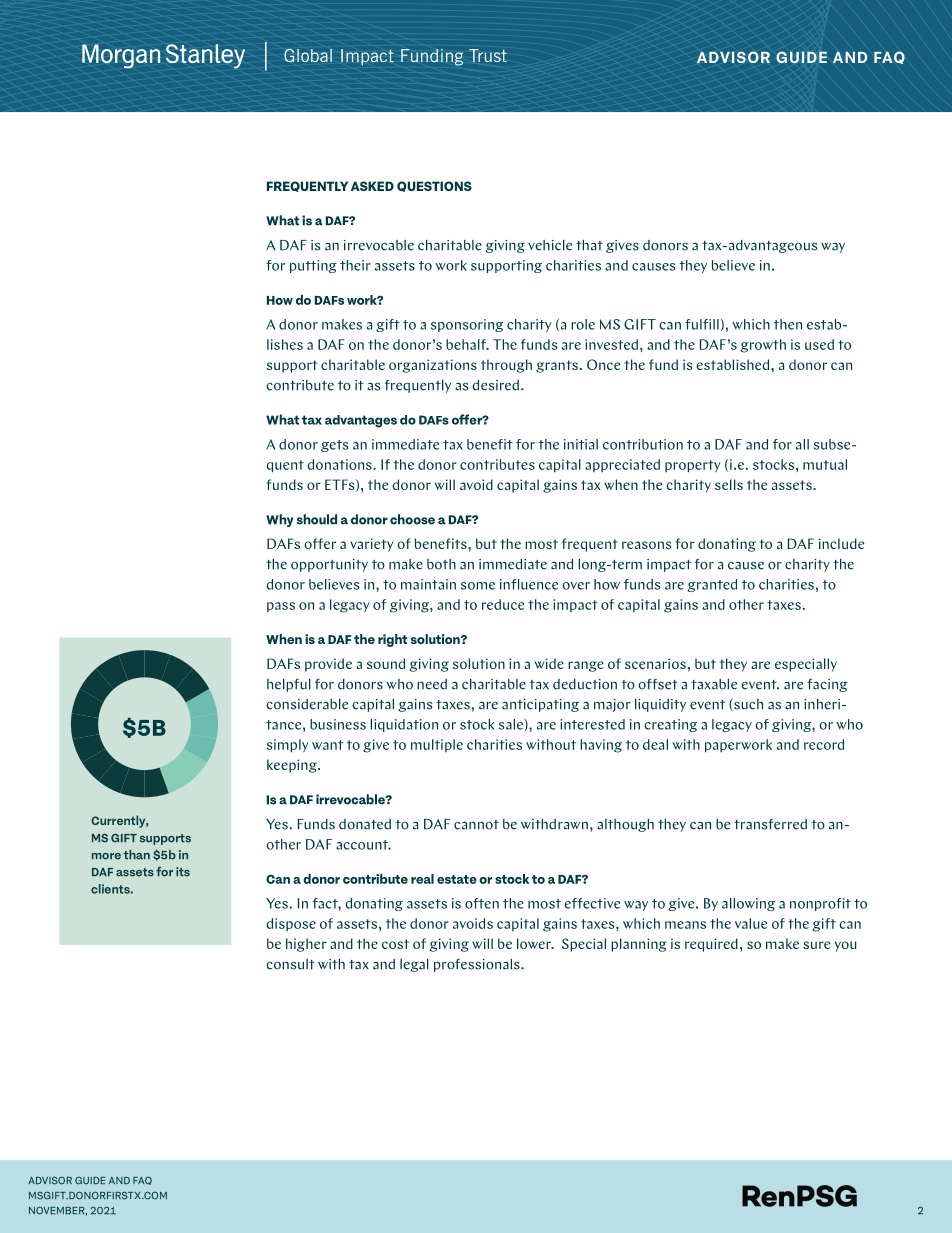 The height and width of the screenshot is (1233, 952). I want to click on growth, so click(763, 346).
